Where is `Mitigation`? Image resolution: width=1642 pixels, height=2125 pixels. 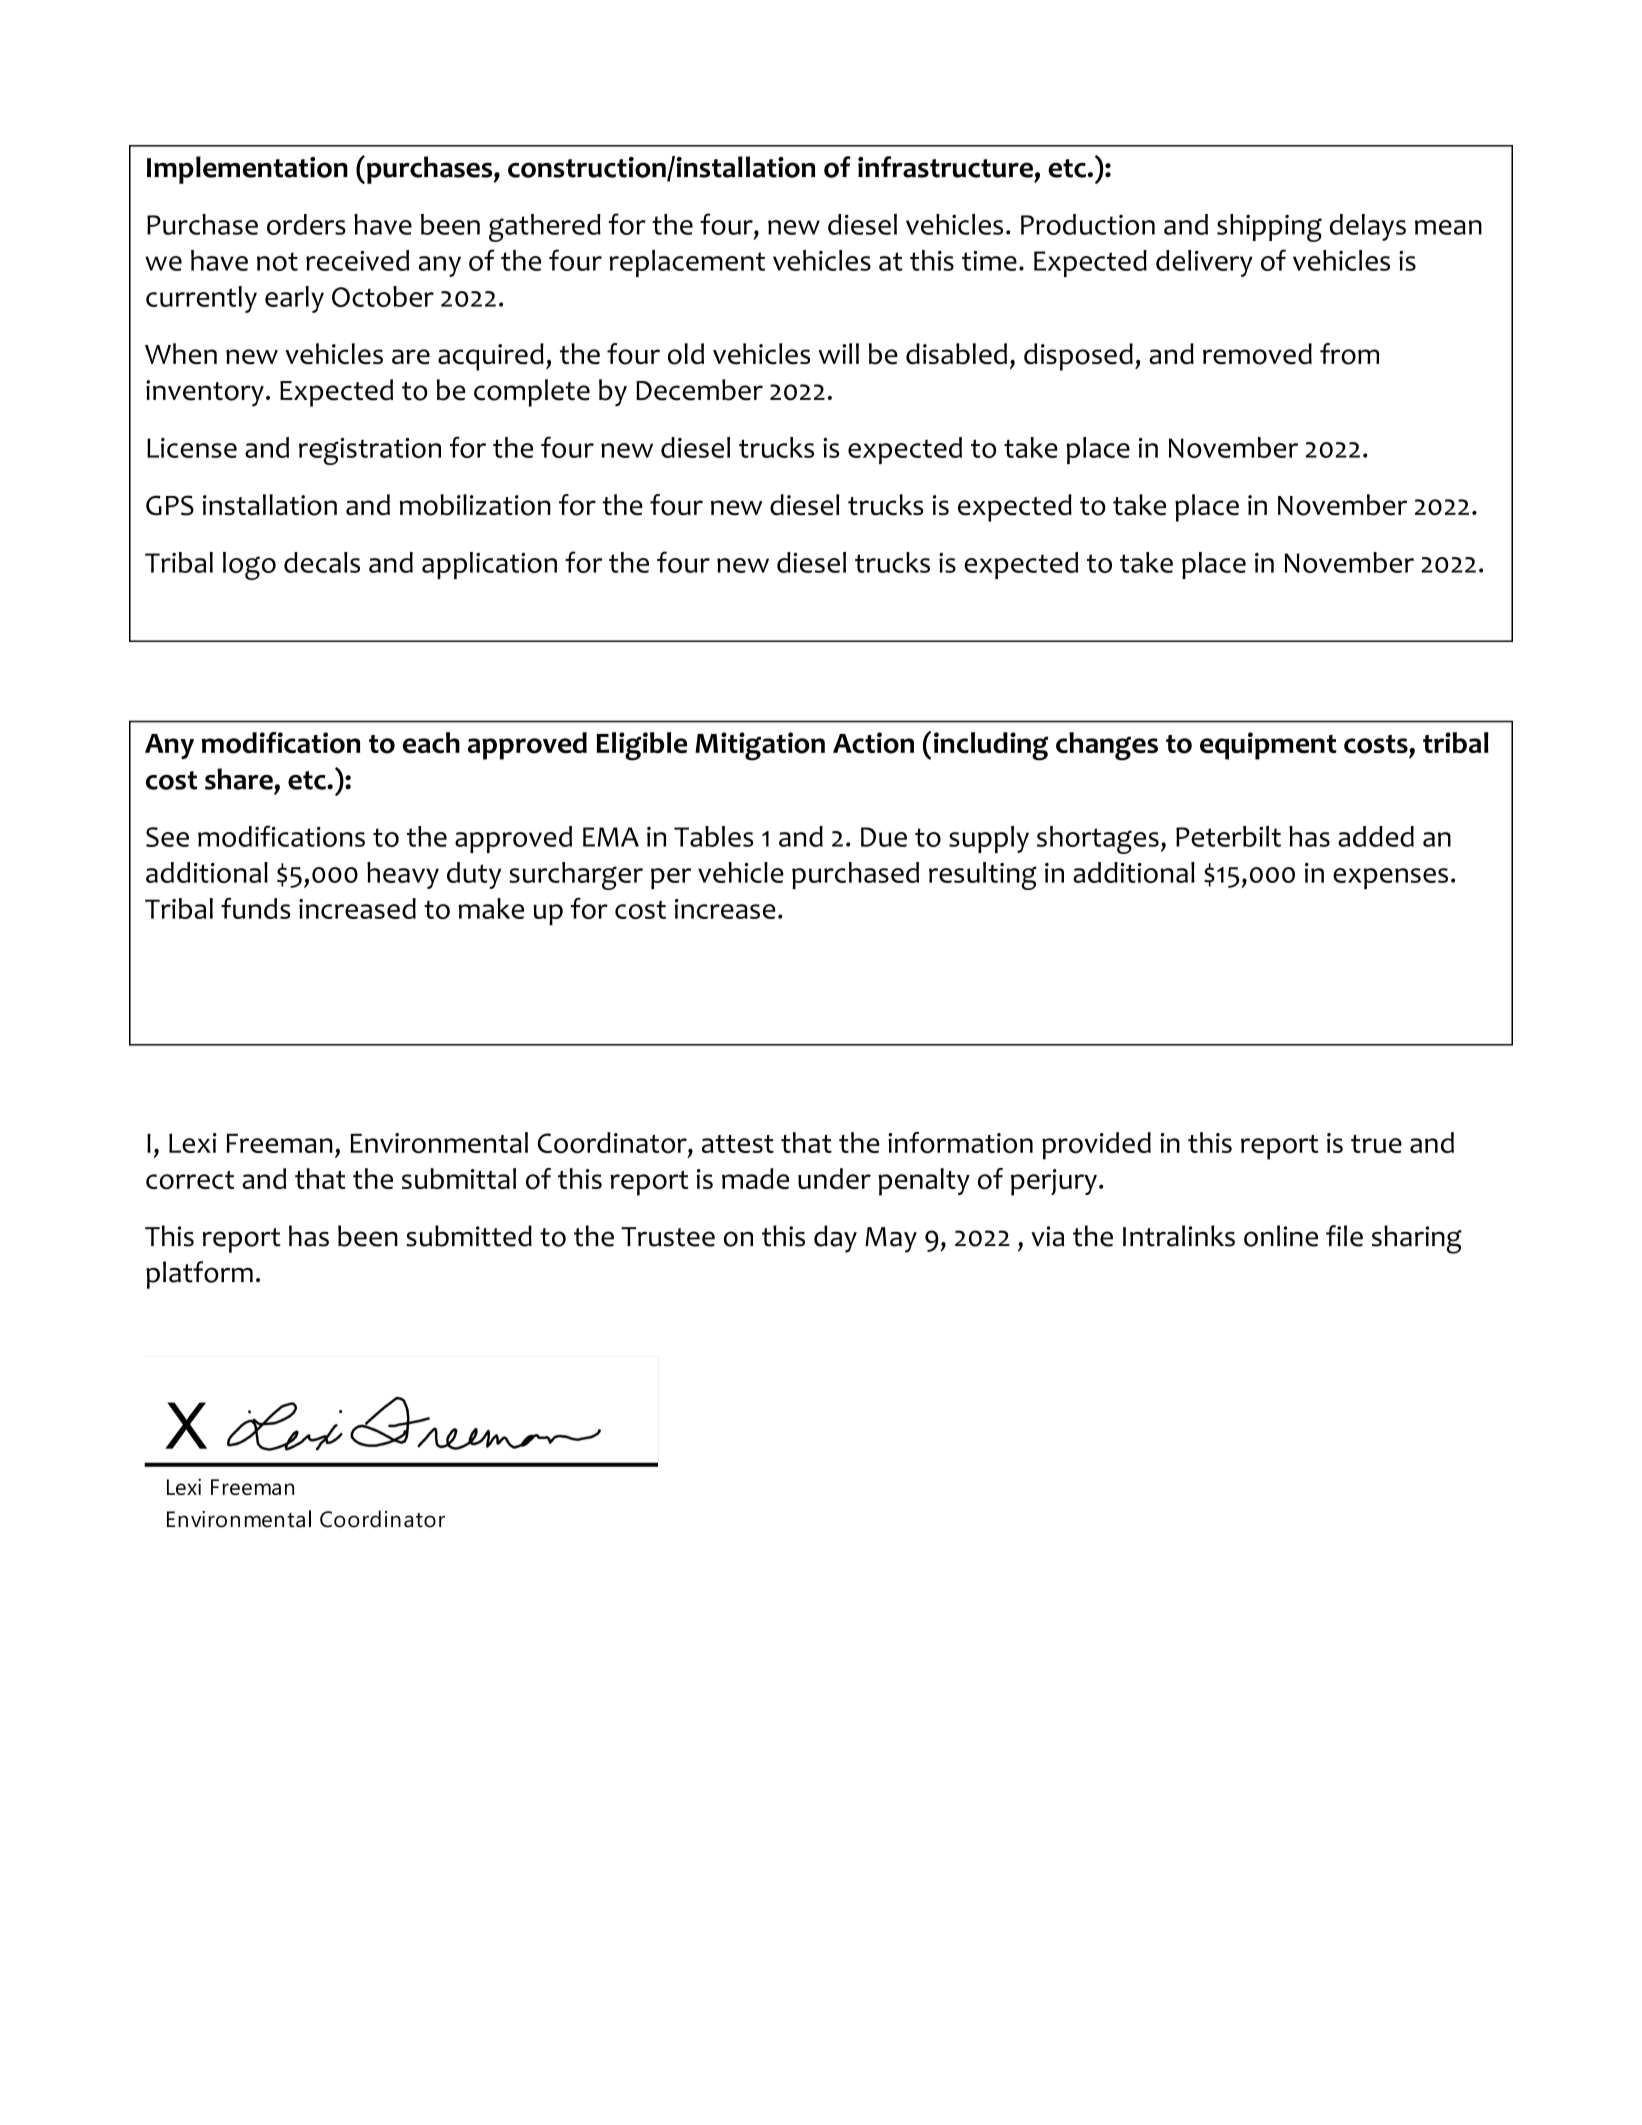 Mitigation is located at coordinates (760, 746).
